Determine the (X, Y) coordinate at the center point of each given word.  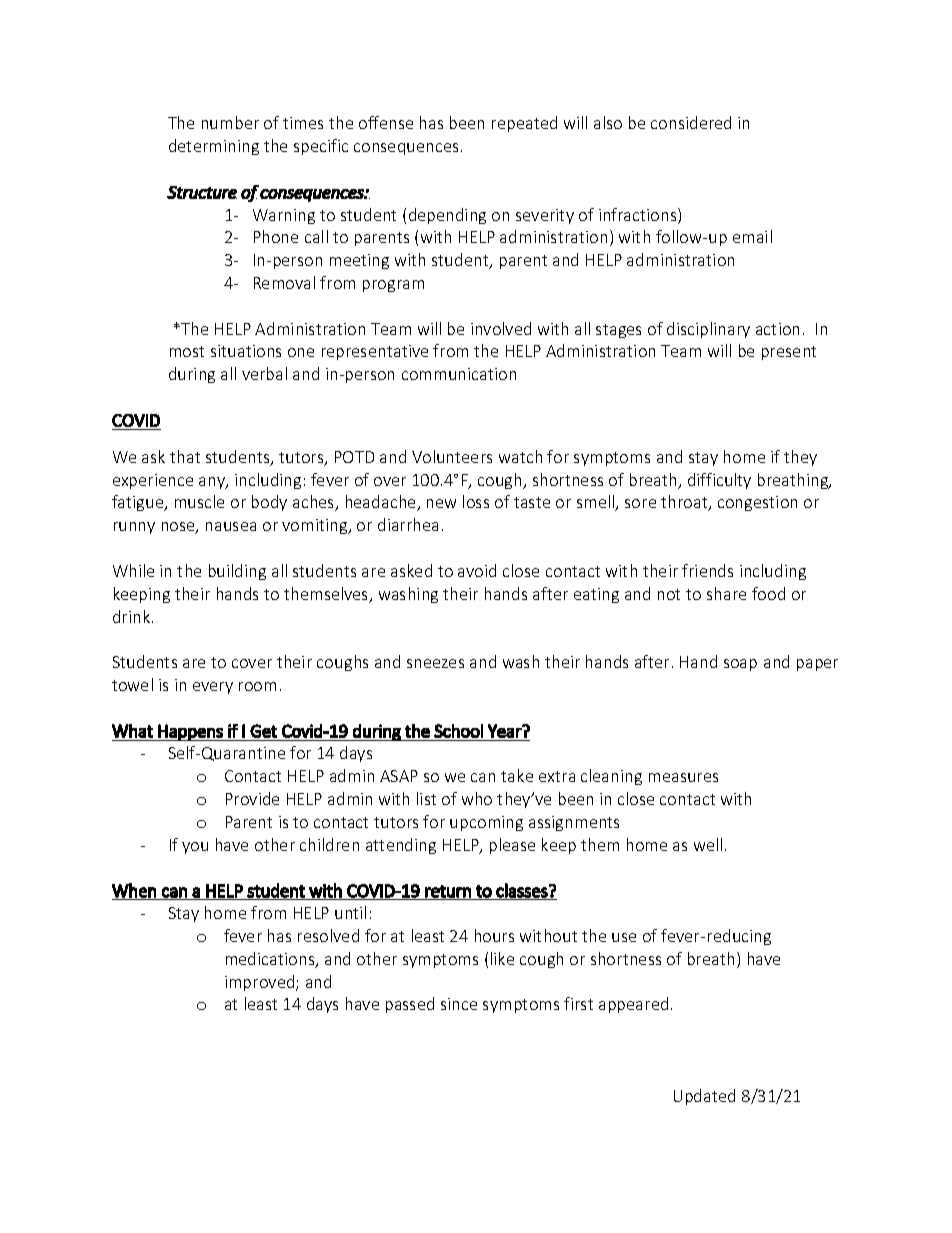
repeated (524, 124)
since (459, 1004)
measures (683, 777)
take (517, 775)
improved (261, 983)
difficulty (719, 481)
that (185, 456)
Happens (191, 732)
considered (691, 122)
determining (214, 147)
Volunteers (452, 456)
